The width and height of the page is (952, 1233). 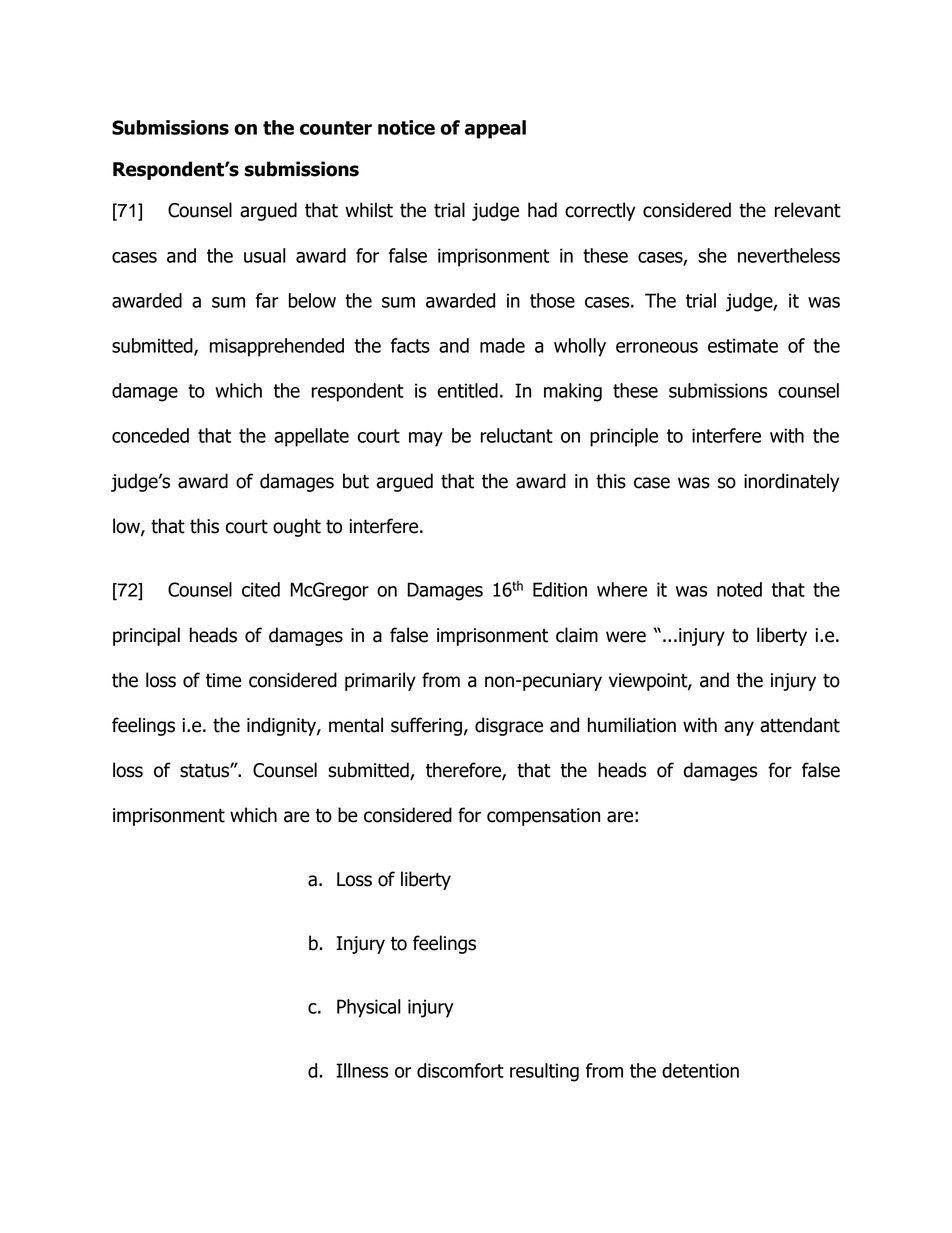 What do you see at coordinates (792, 482) in the page?
I see `inordinately` at bounding box center [792, 482].
